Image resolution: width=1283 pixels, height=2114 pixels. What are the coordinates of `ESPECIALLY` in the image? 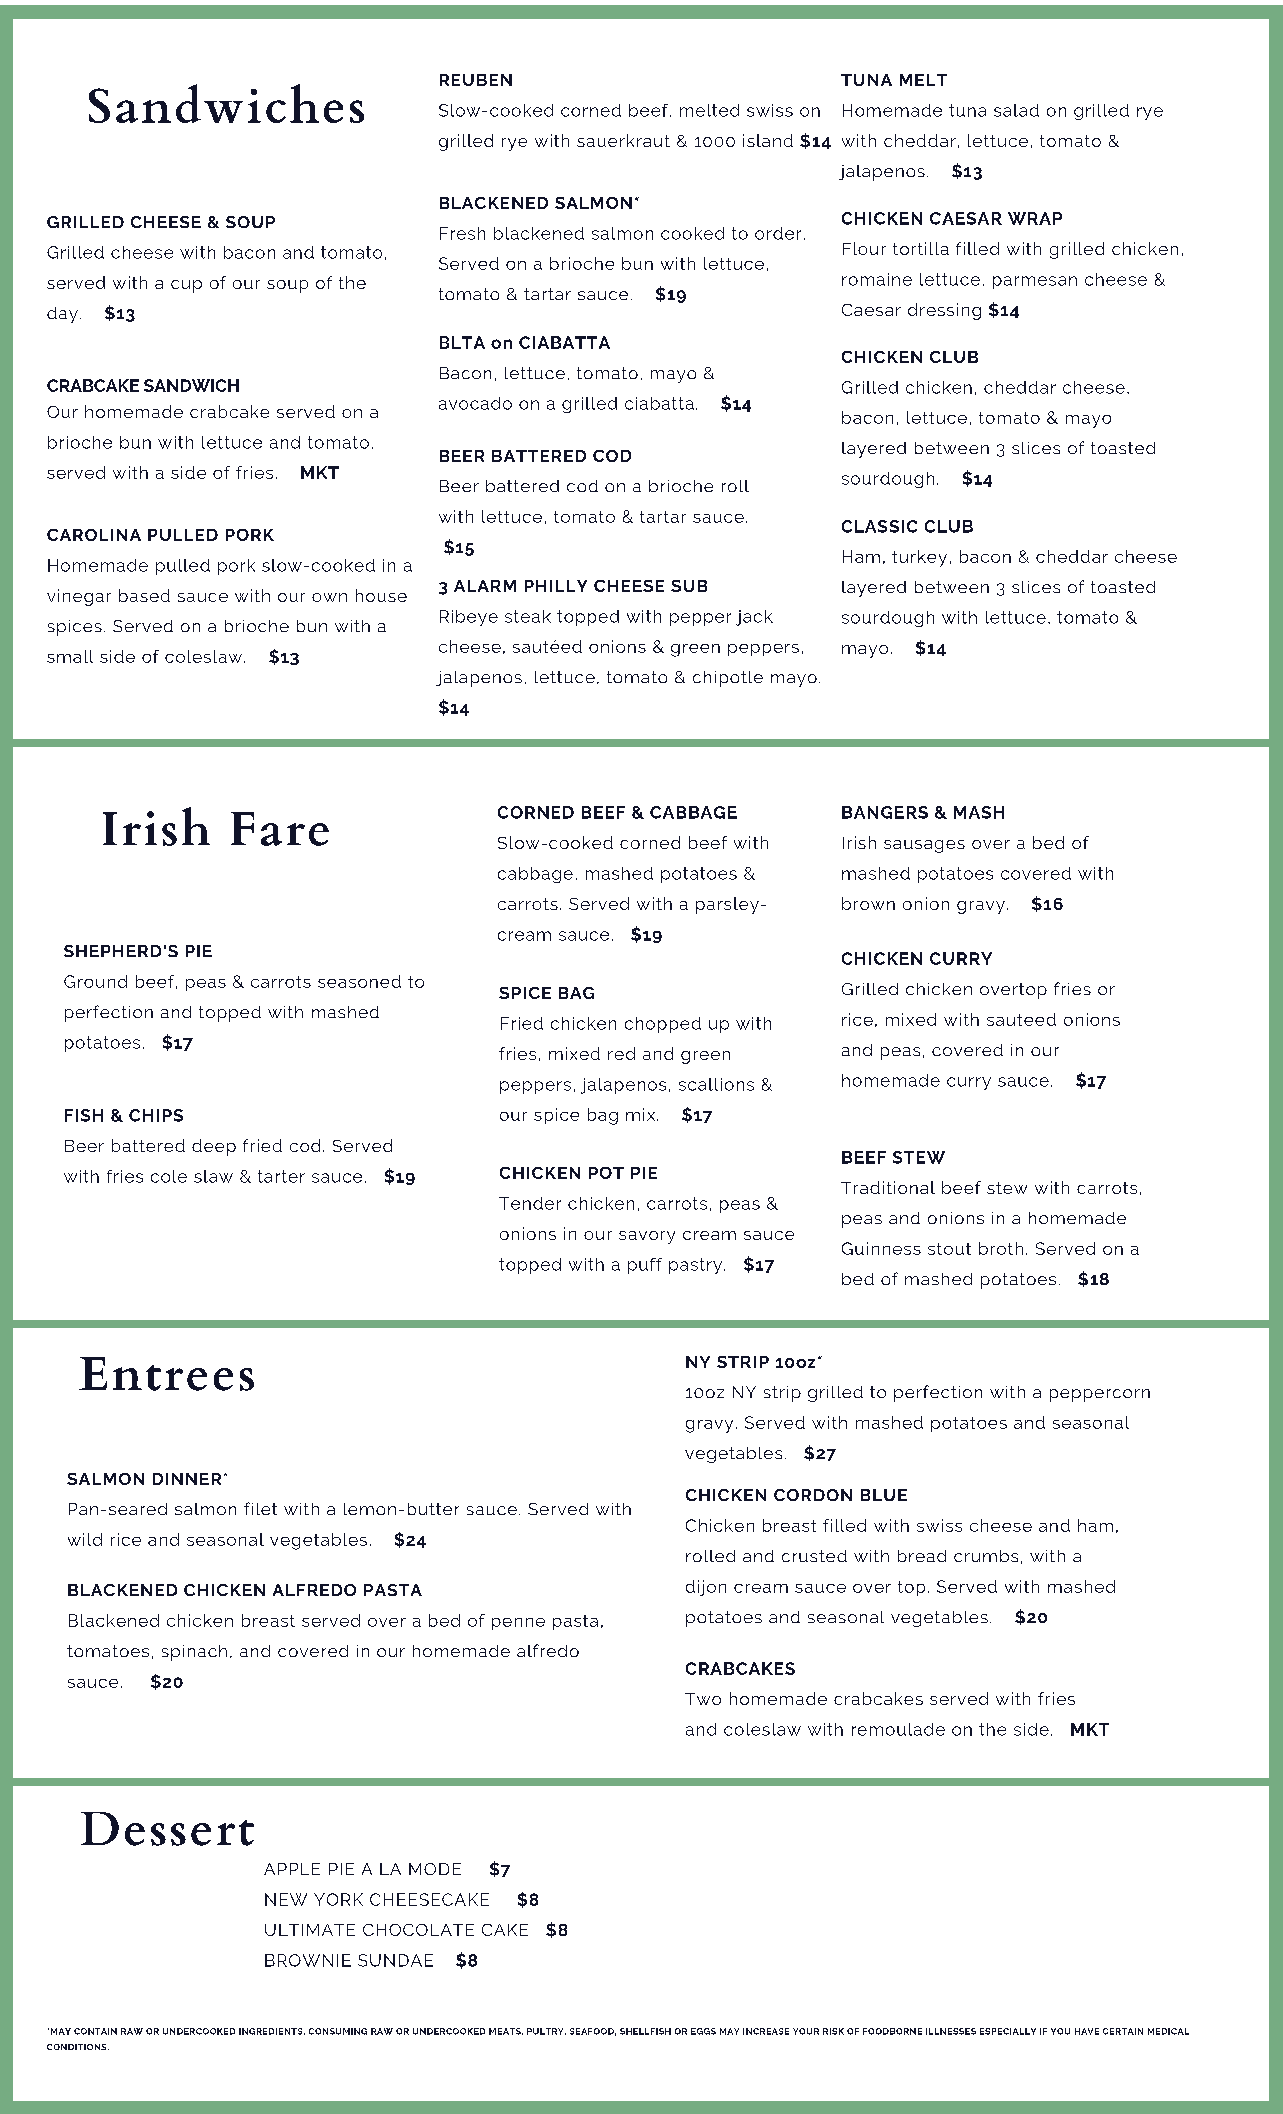 It's located at (1008, 2031).
